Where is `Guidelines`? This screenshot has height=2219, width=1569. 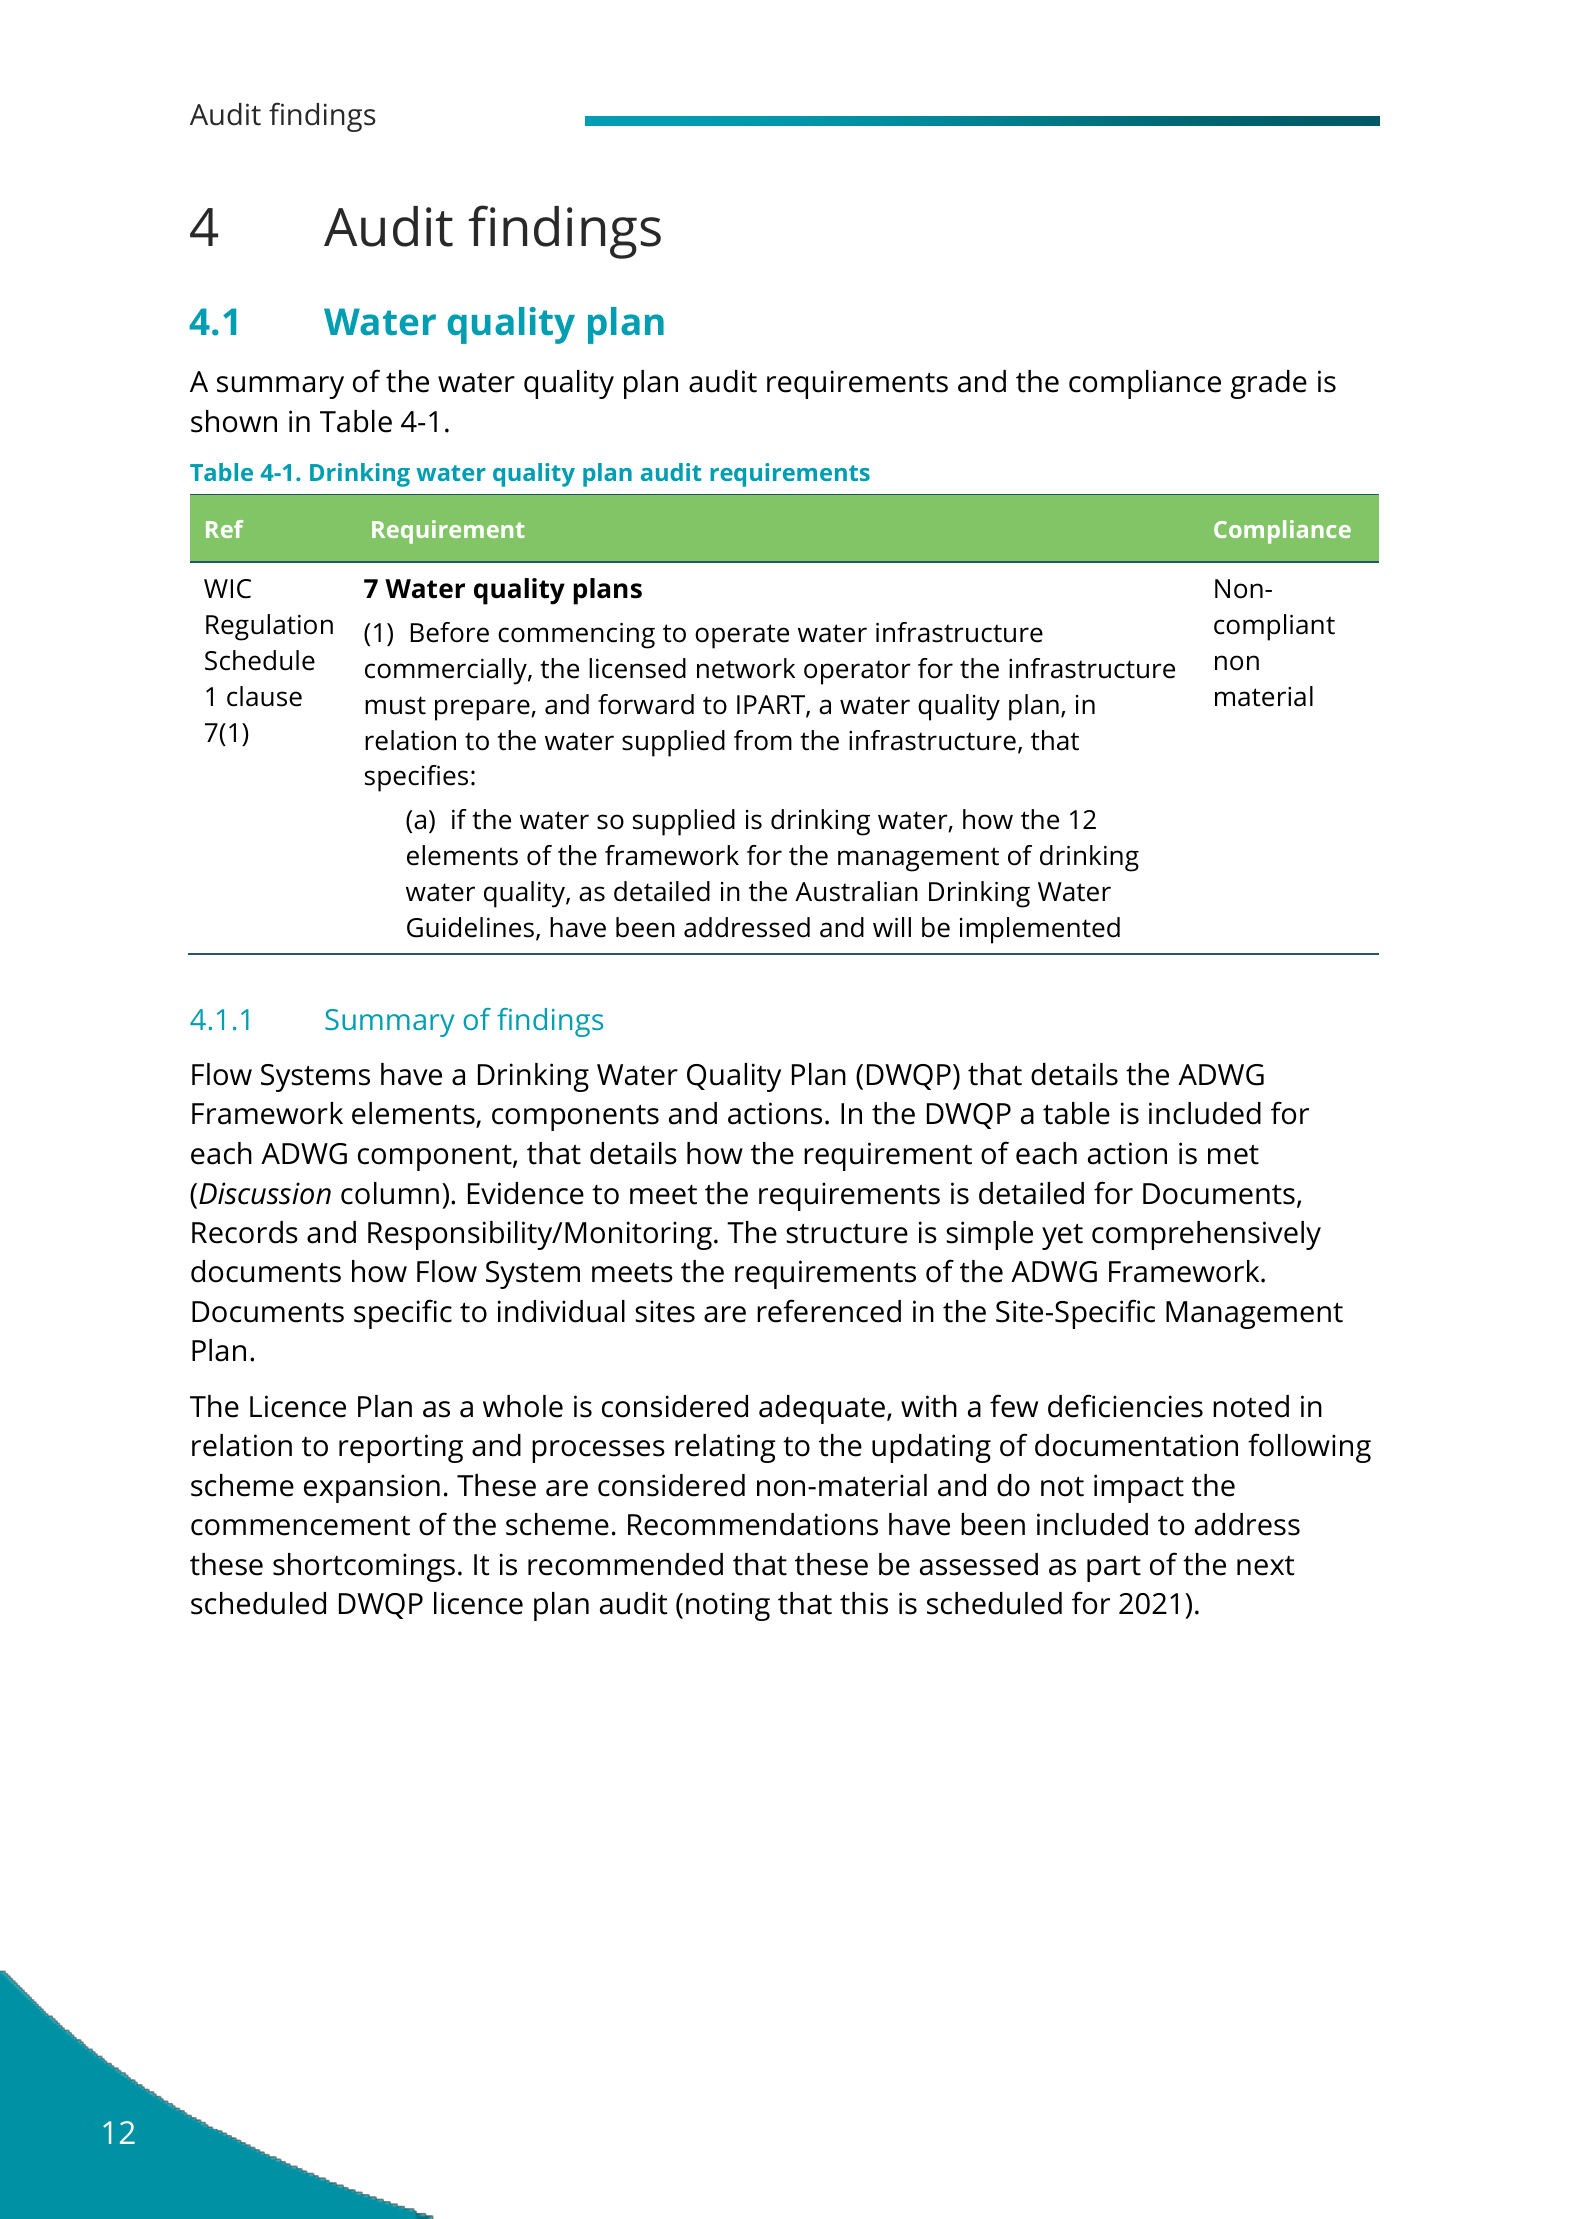
Guidelines is located at coordinates (472, 928).
